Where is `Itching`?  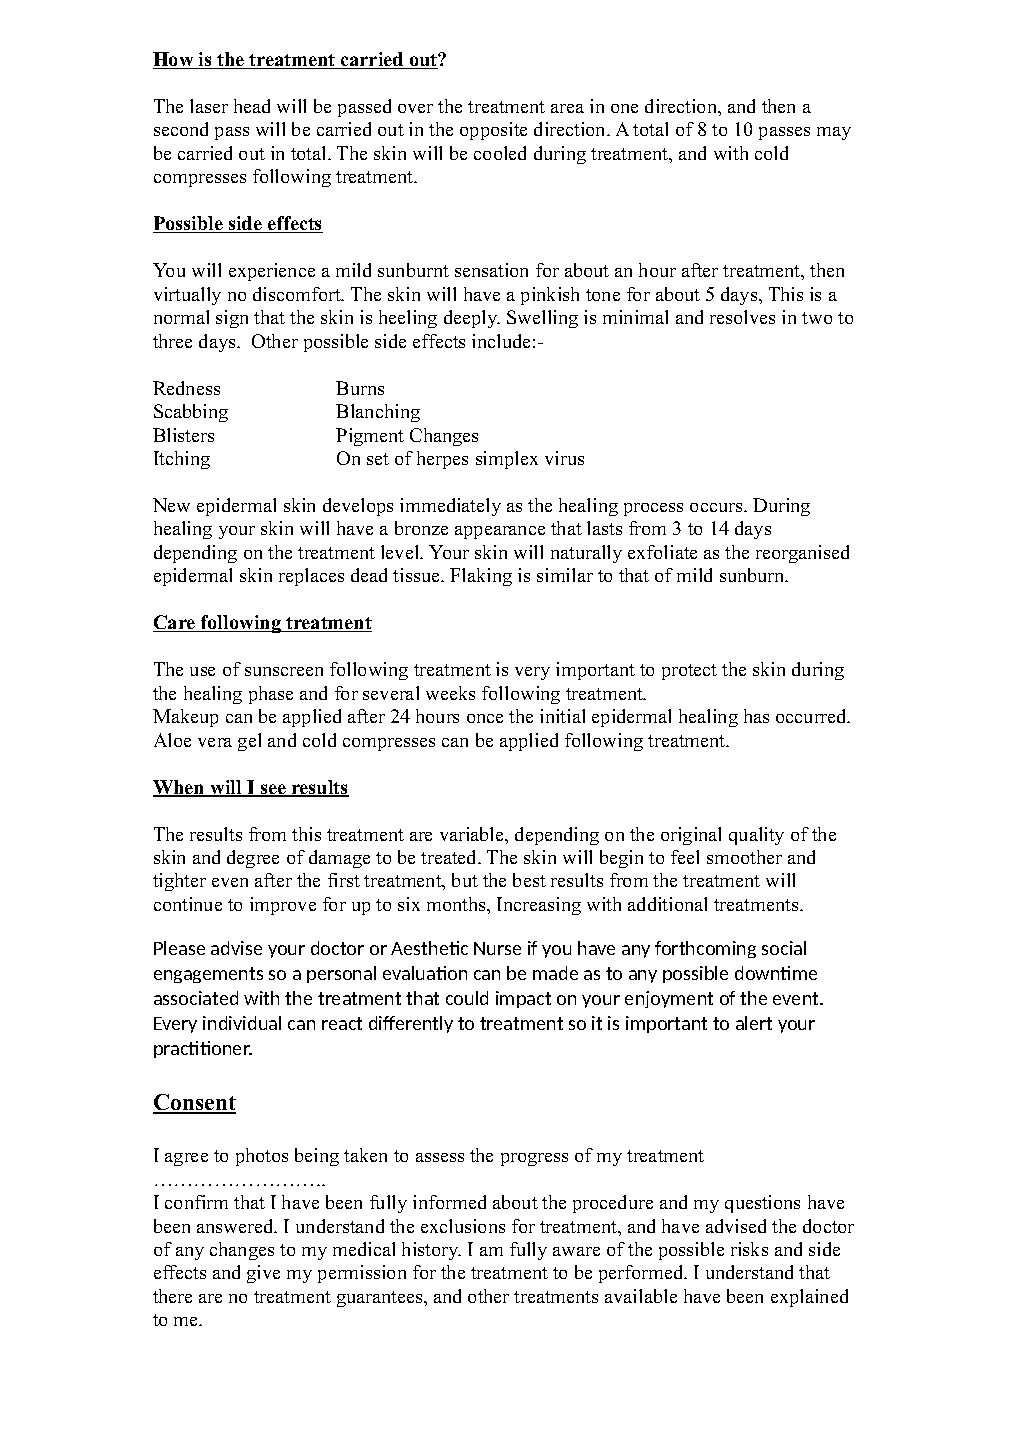
Itching is located at coordinates (182, 460).
